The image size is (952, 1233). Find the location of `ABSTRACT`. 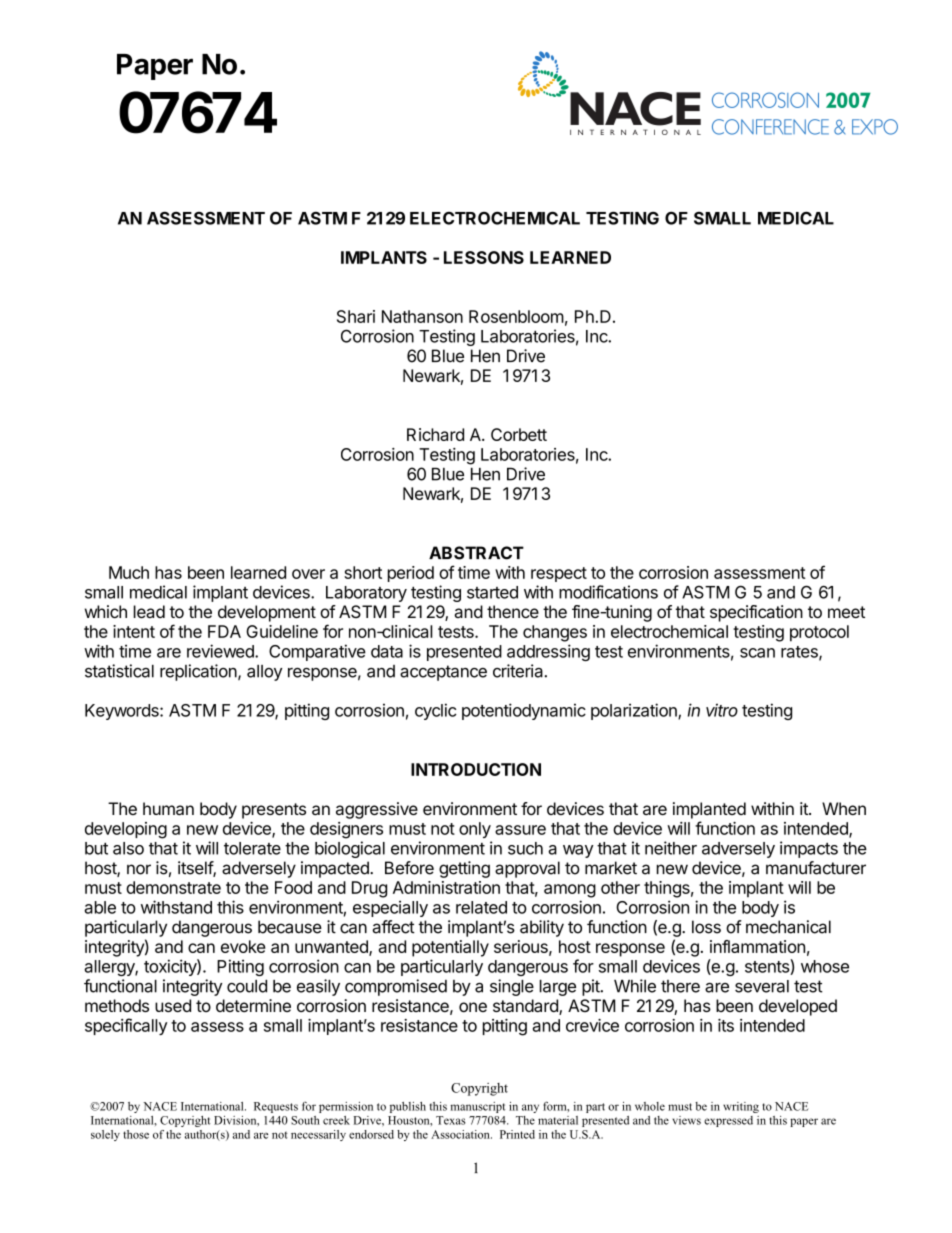

ABSTRACT is located at coordinates (476, 553).
